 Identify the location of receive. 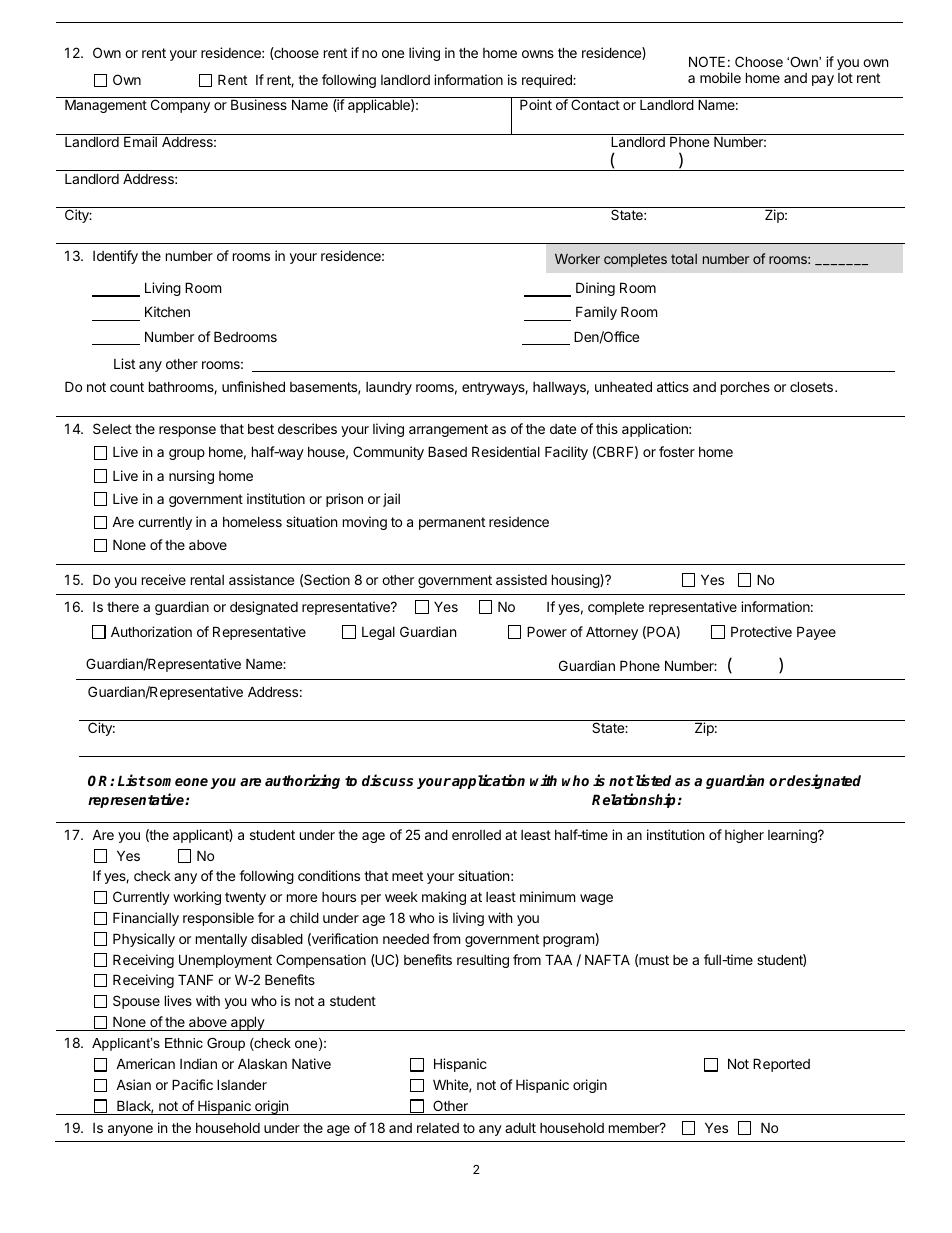
(164, 579).
